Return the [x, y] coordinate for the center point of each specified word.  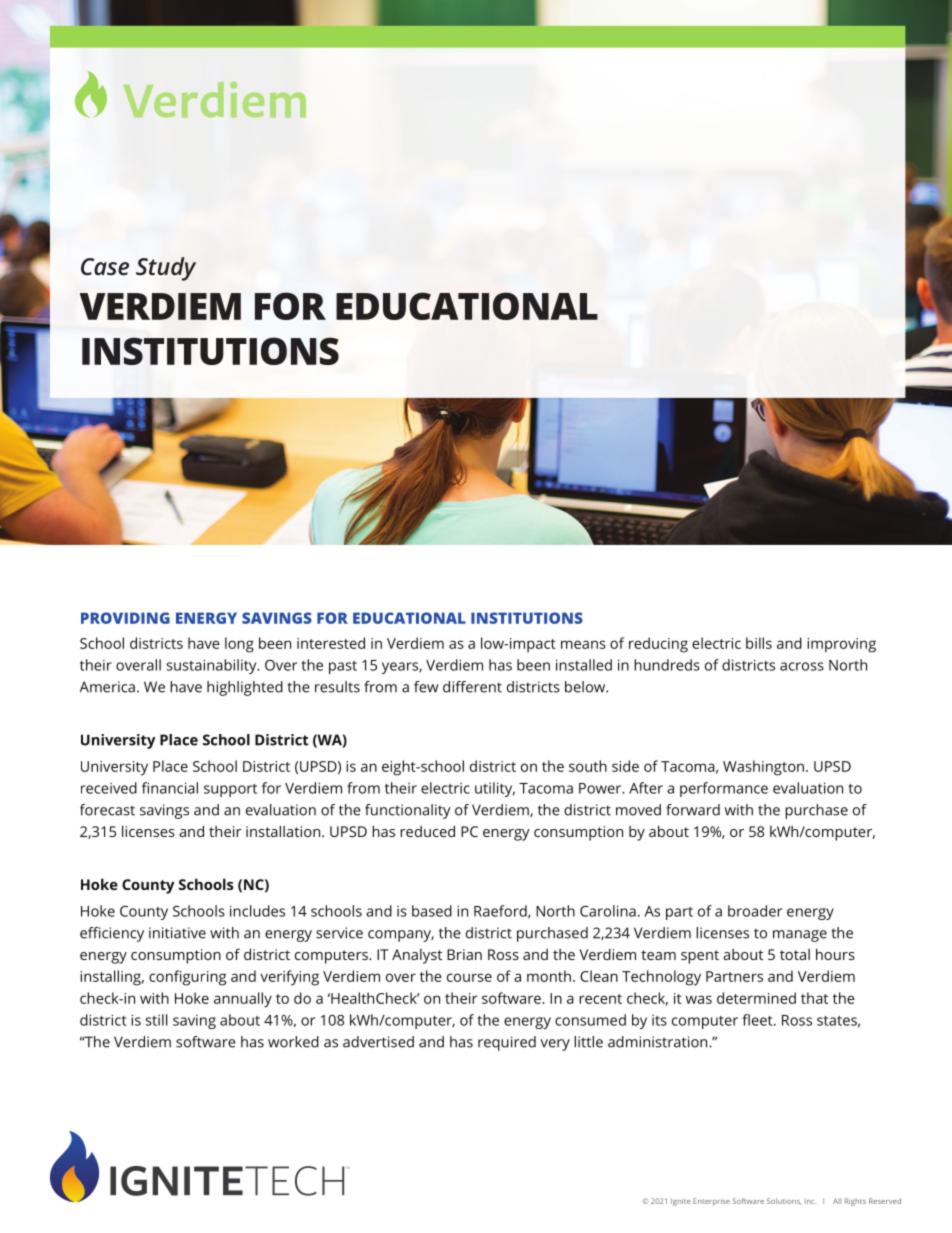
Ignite [681, 1202]
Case [105, 266]
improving [841, 645]
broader [755, 911]
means [583, 644]
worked [293, 1042]
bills [759, 643]
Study [166, 269]
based [432, 911]
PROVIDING [125, 618]
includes [257, 911]
